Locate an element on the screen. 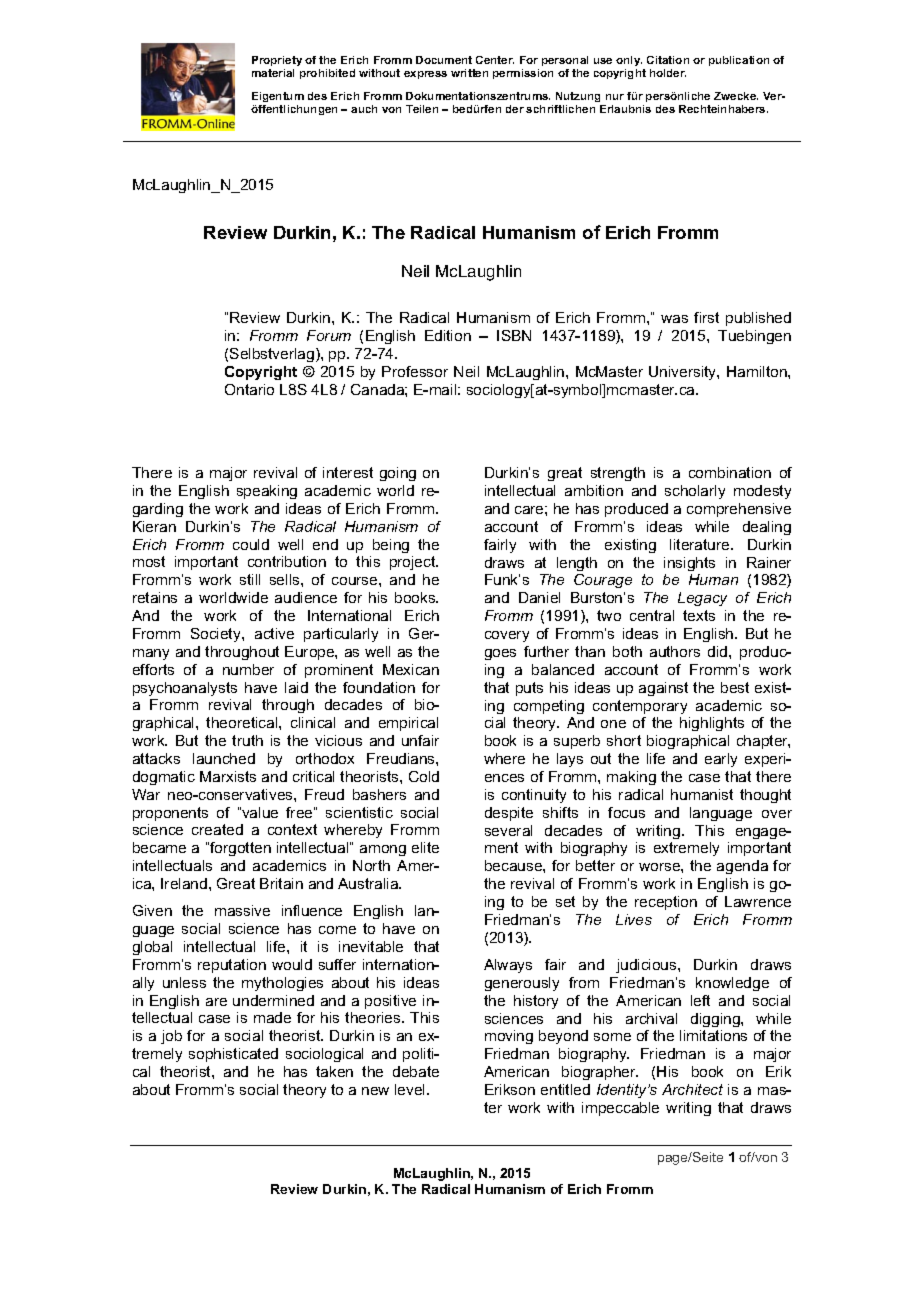 Image resolution: width=924 pixels, height=1308 pixels. holder is located at coordinates (668, 73).
